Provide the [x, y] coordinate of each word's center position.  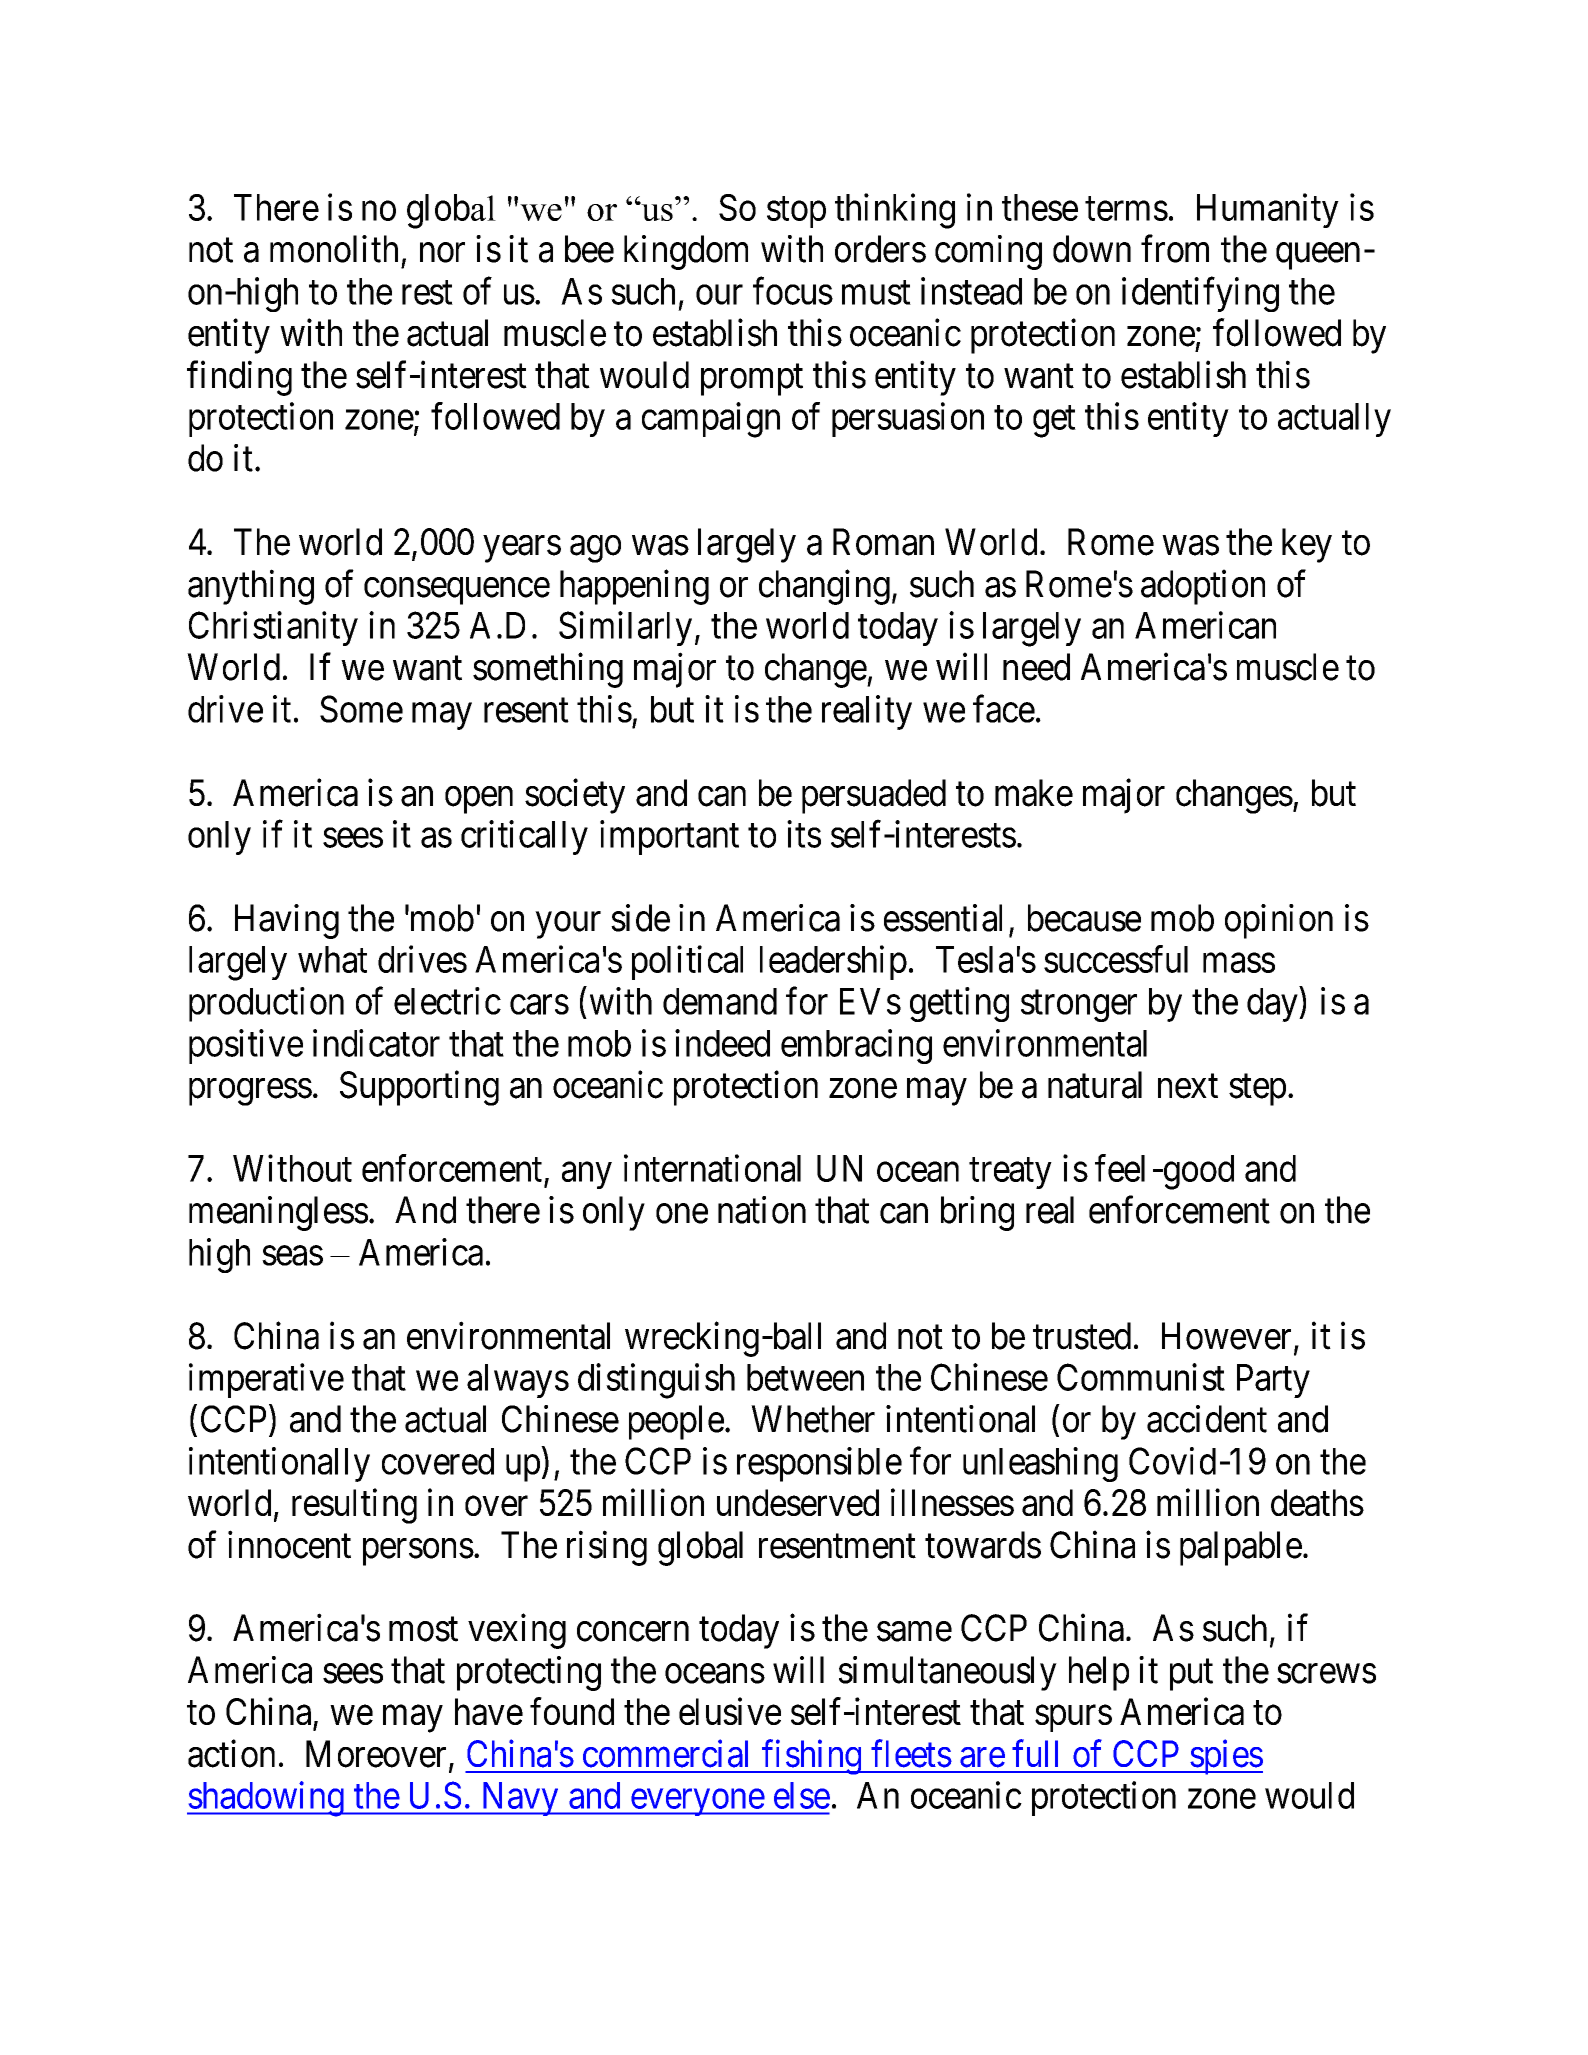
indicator [376, 1043]
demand [720, 1001]
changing [824, 587]
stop [796, 212]
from [1175, 249]
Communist [1141, 1377]
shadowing [266, 1799]
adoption [1203, 587]
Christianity [273, 628]
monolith [334, 249]
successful [1116, 959]
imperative [266, 1380]
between [805, 1377]
